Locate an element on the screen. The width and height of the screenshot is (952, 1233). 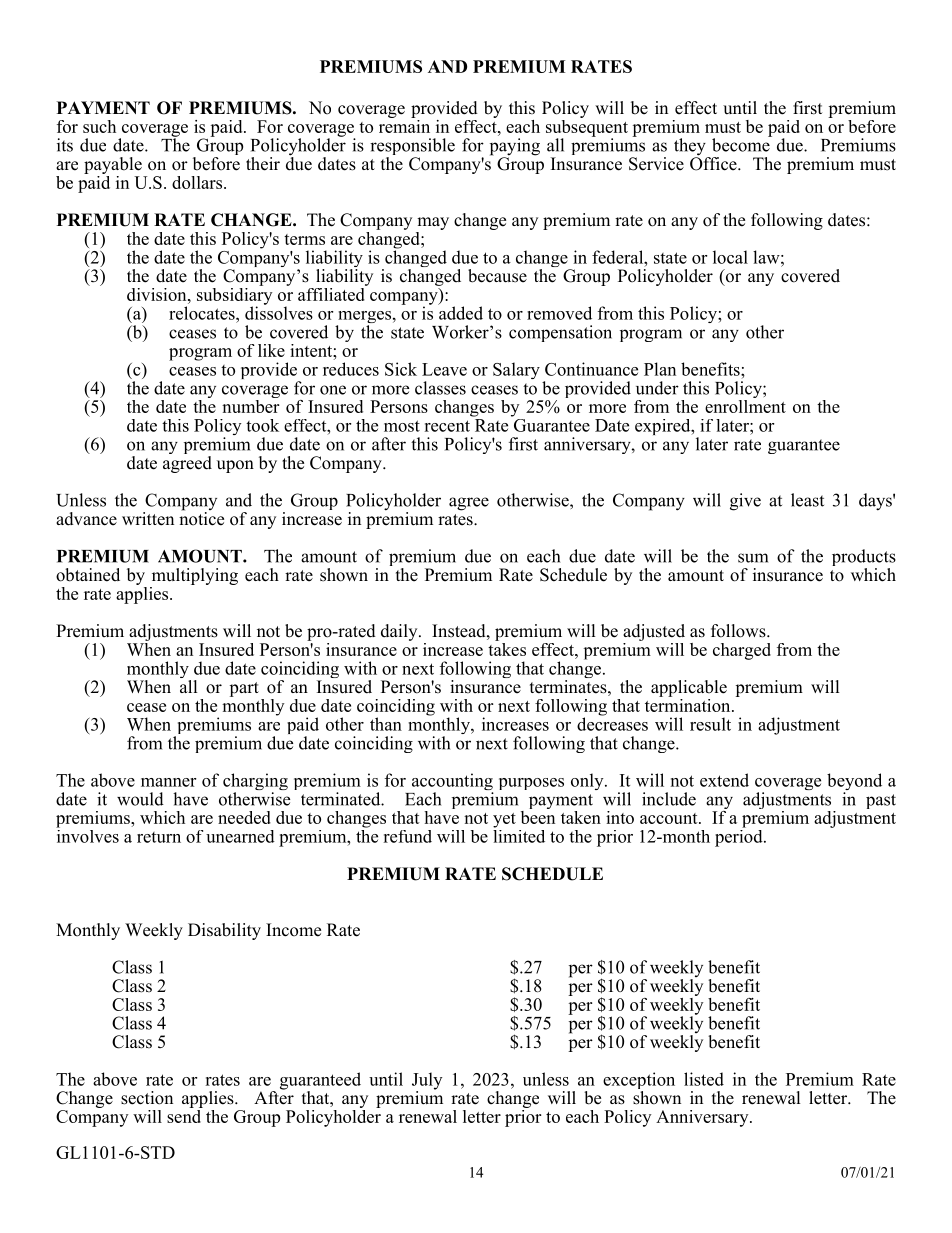
period is located at coordinates (740, 837).
